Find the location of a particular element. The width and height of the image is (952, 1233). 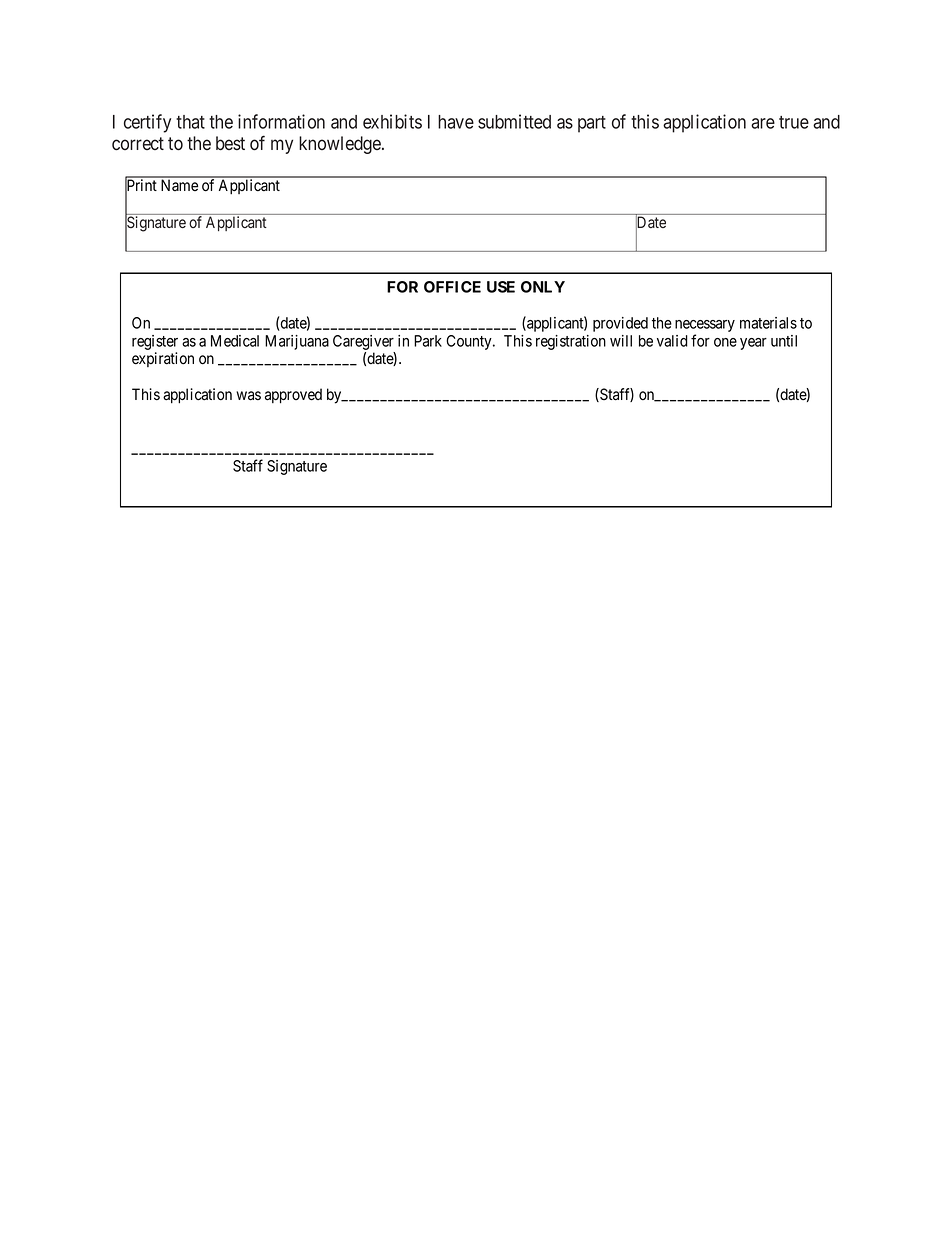

knowledge is located at coordinates (341, 145).
